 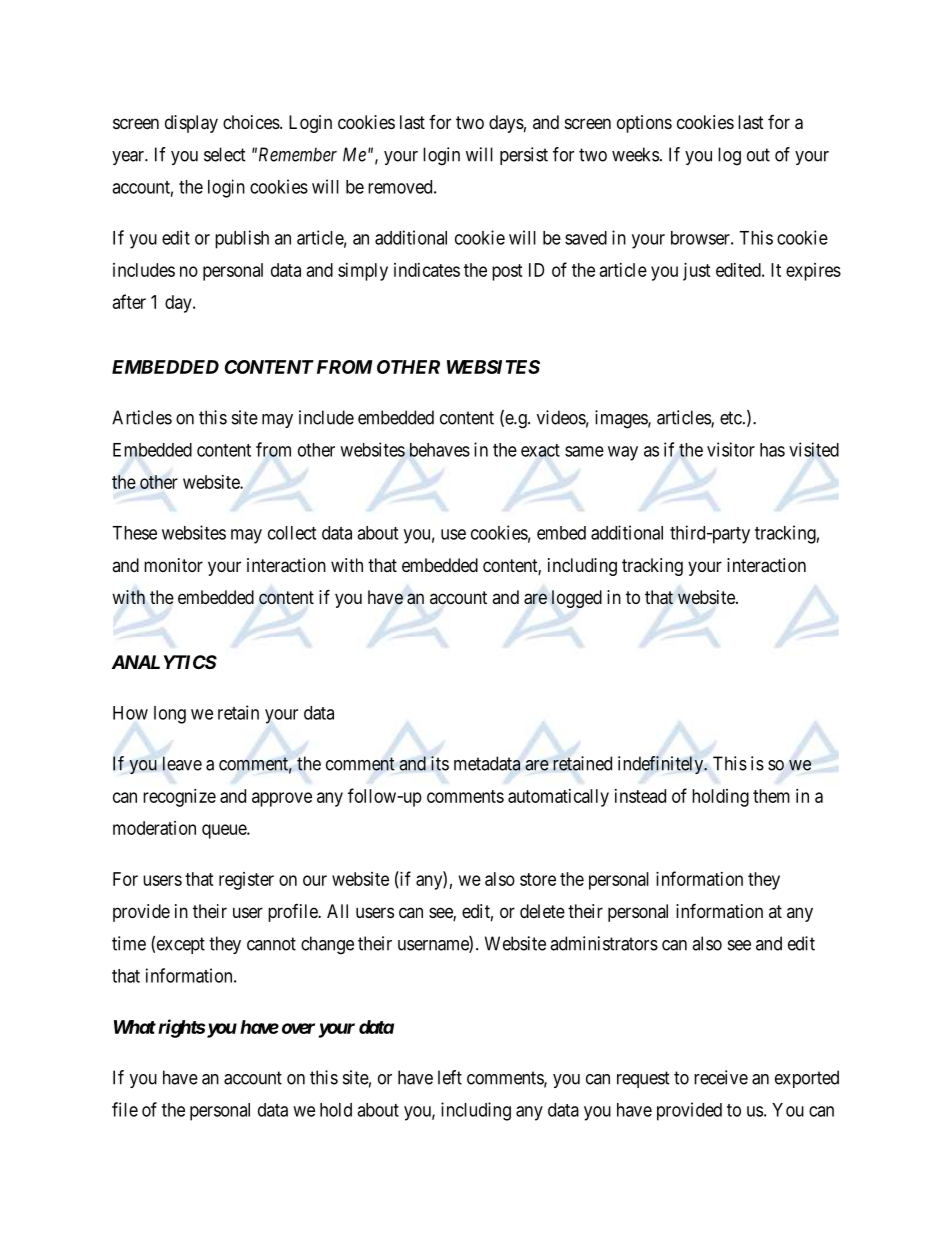 What do you see at coordinates (440, 763) in the screenshot?
I see `its` at bounding box center [440, 763].
